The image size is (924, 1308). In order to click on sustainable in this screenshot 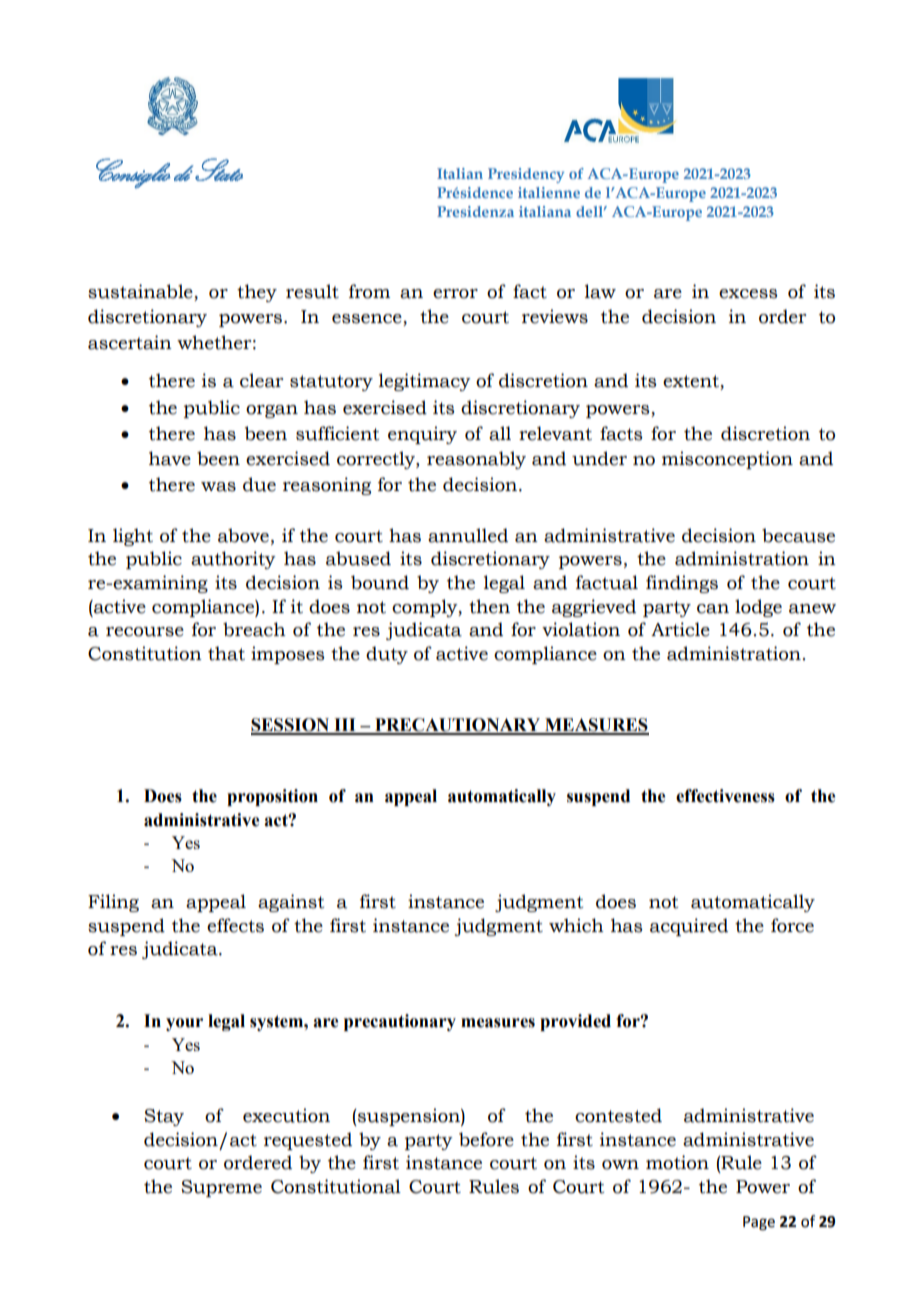, I will do `click(141, 292)`.
